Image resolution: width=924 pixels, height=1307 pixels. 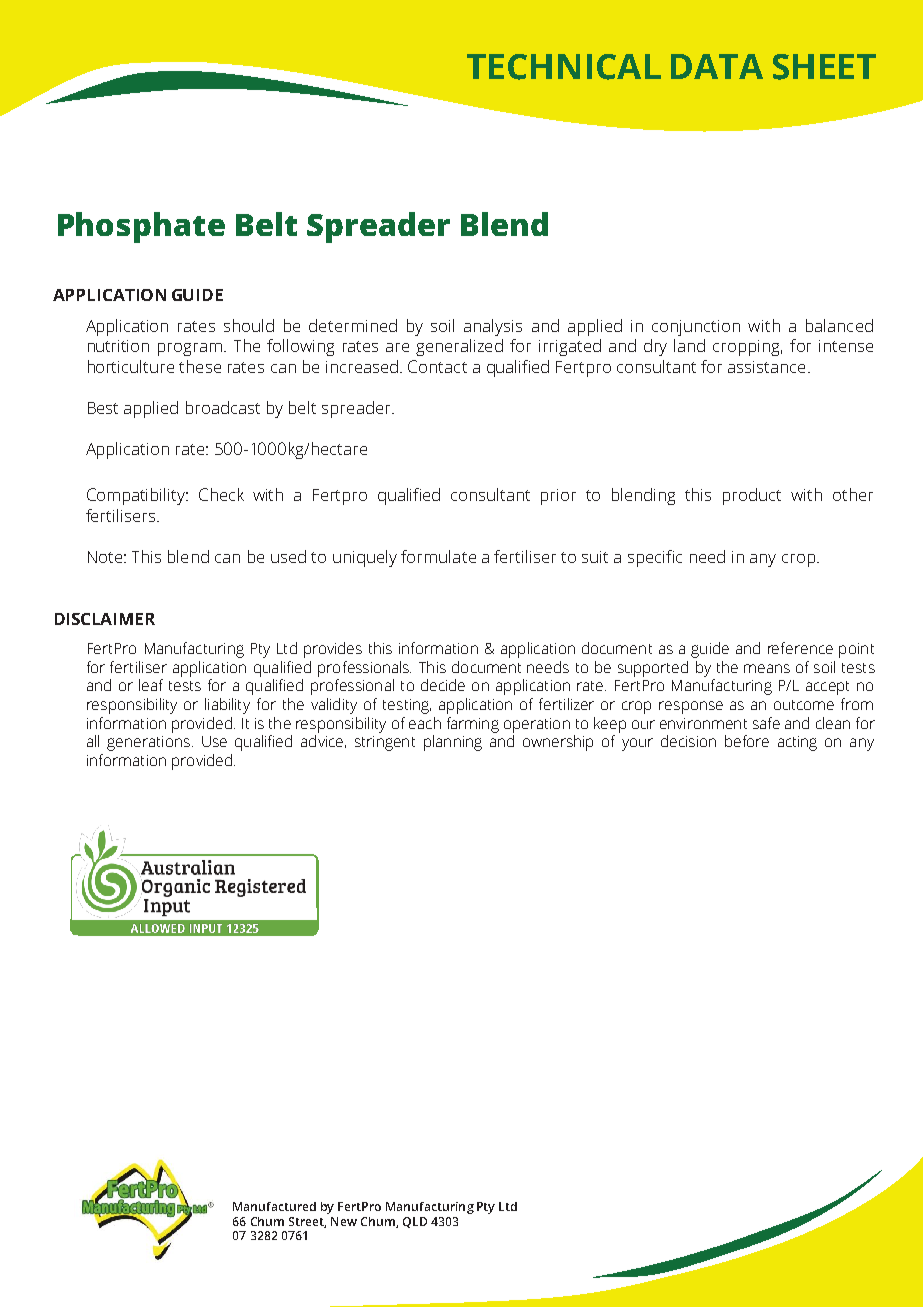 I want to click on prior, so click(x=558, y=497).
